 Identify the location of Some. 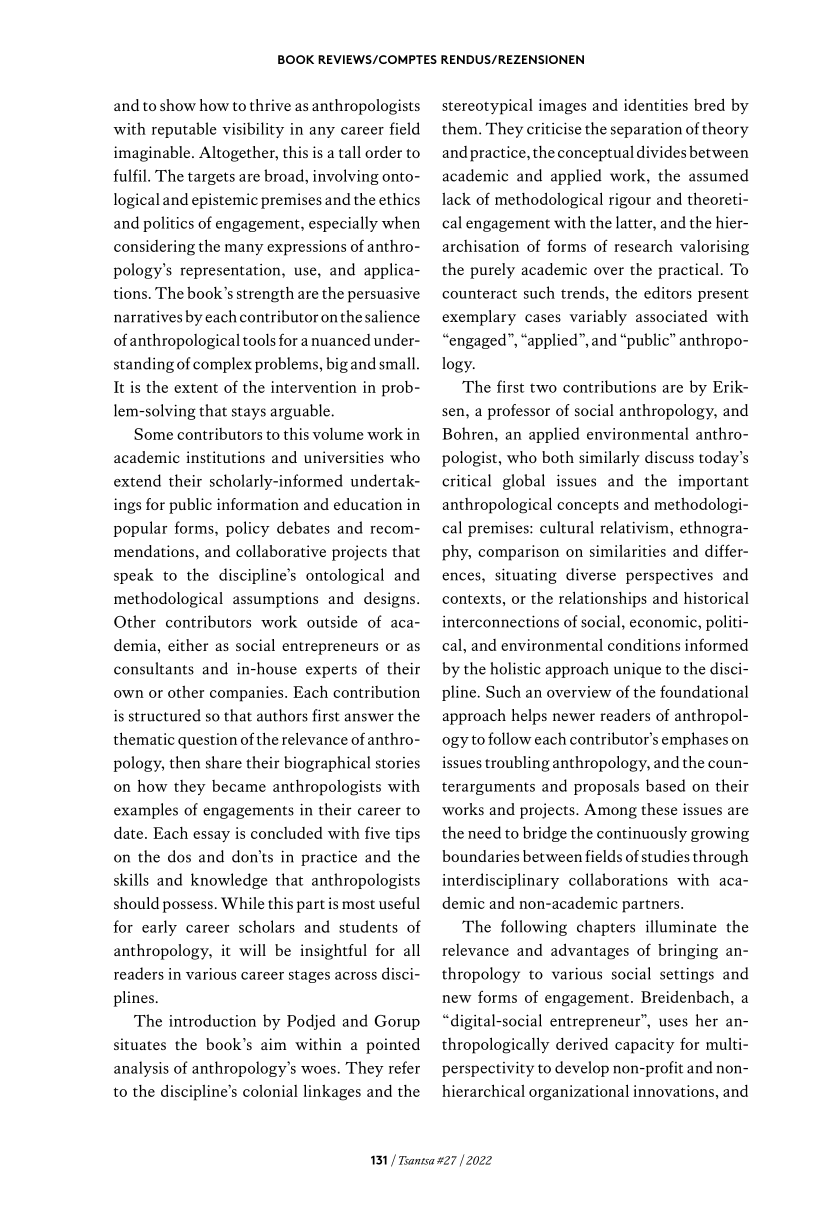
(153, 434).
